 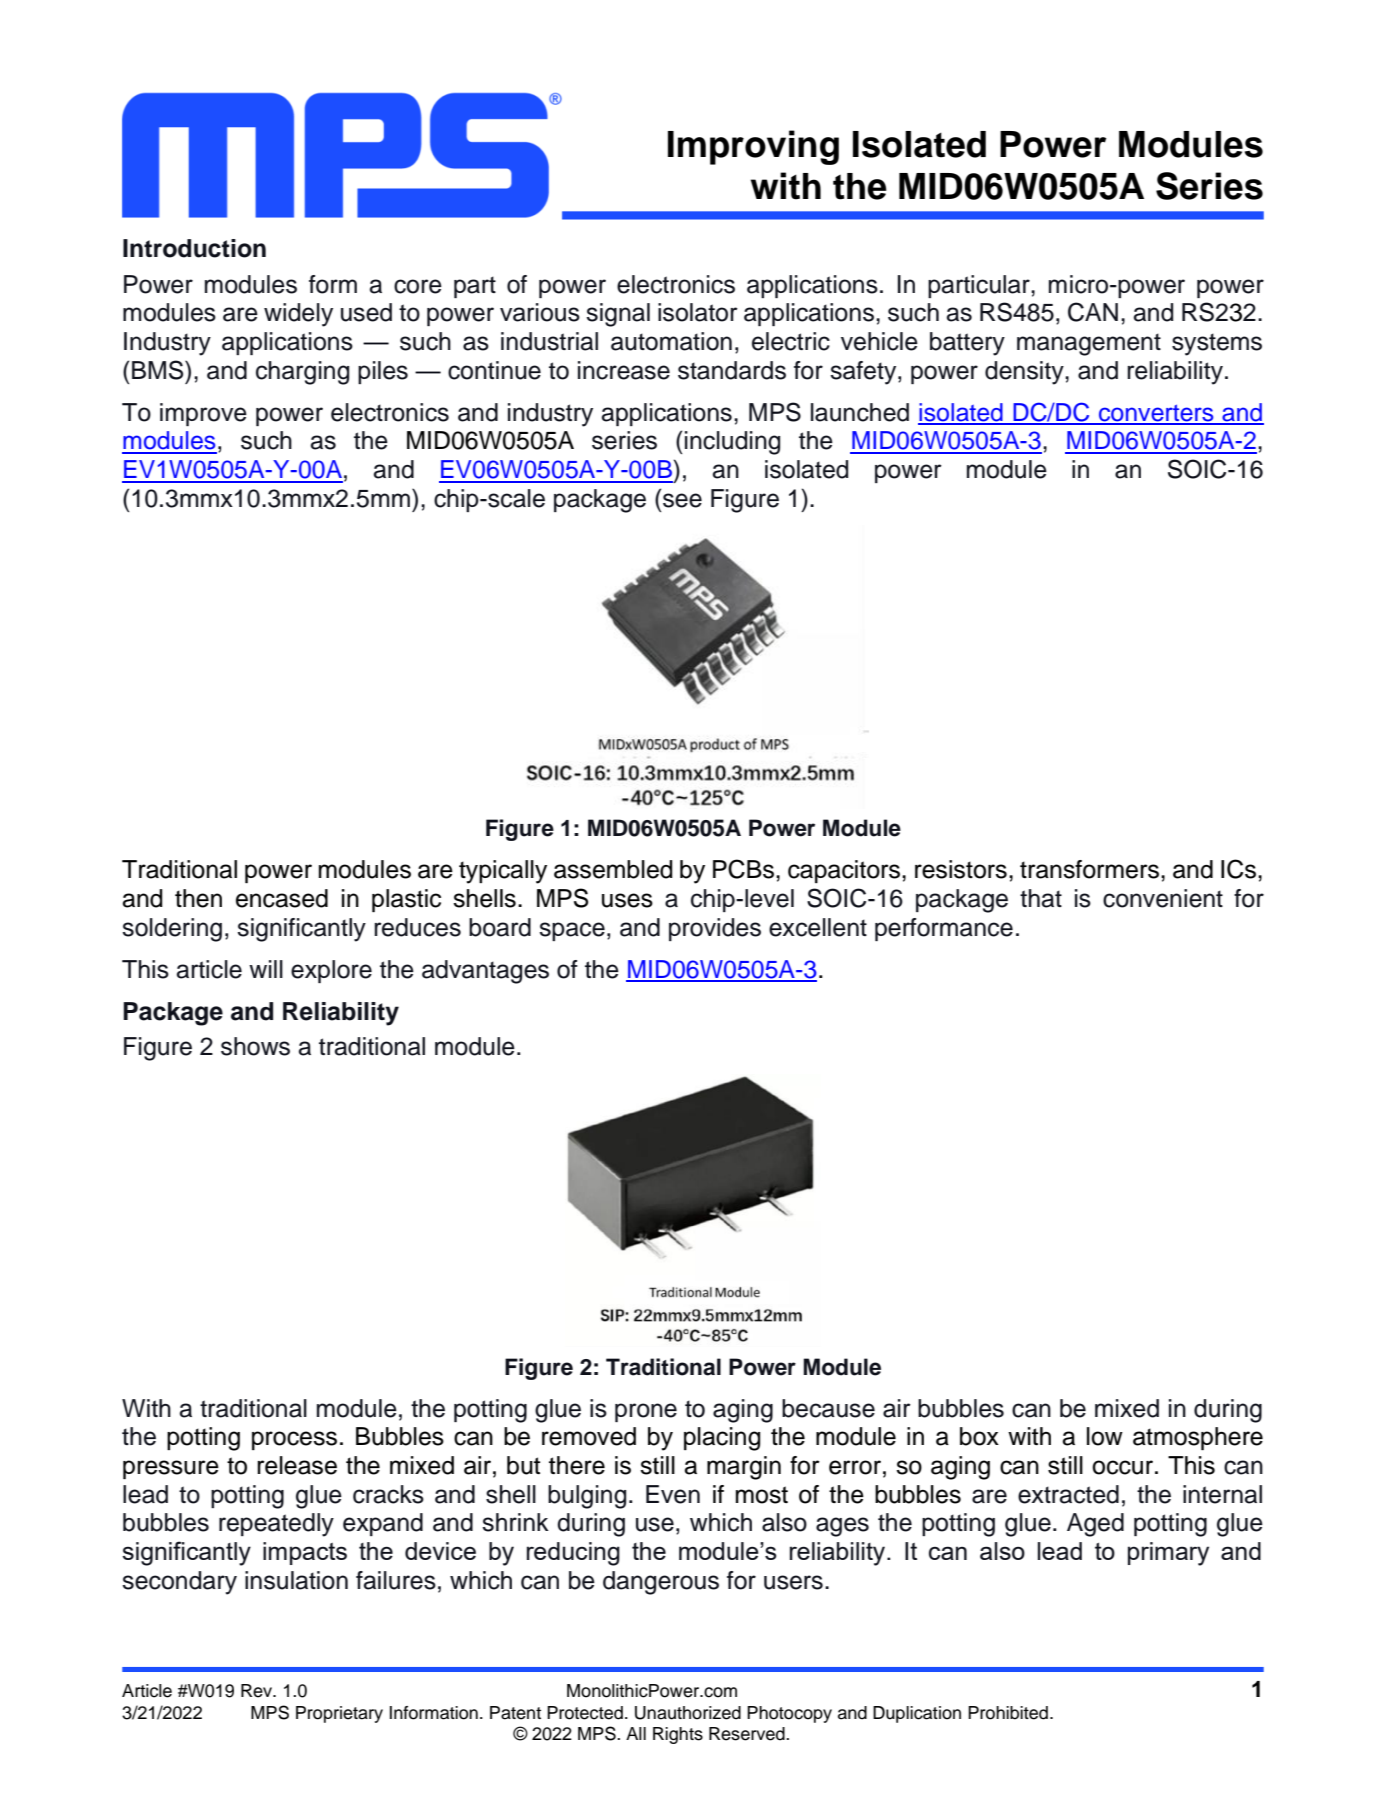 What do you see at coordinates (688, 1713) in the page?
I see `Unauthorized` at bounding box center [688, 1713].
